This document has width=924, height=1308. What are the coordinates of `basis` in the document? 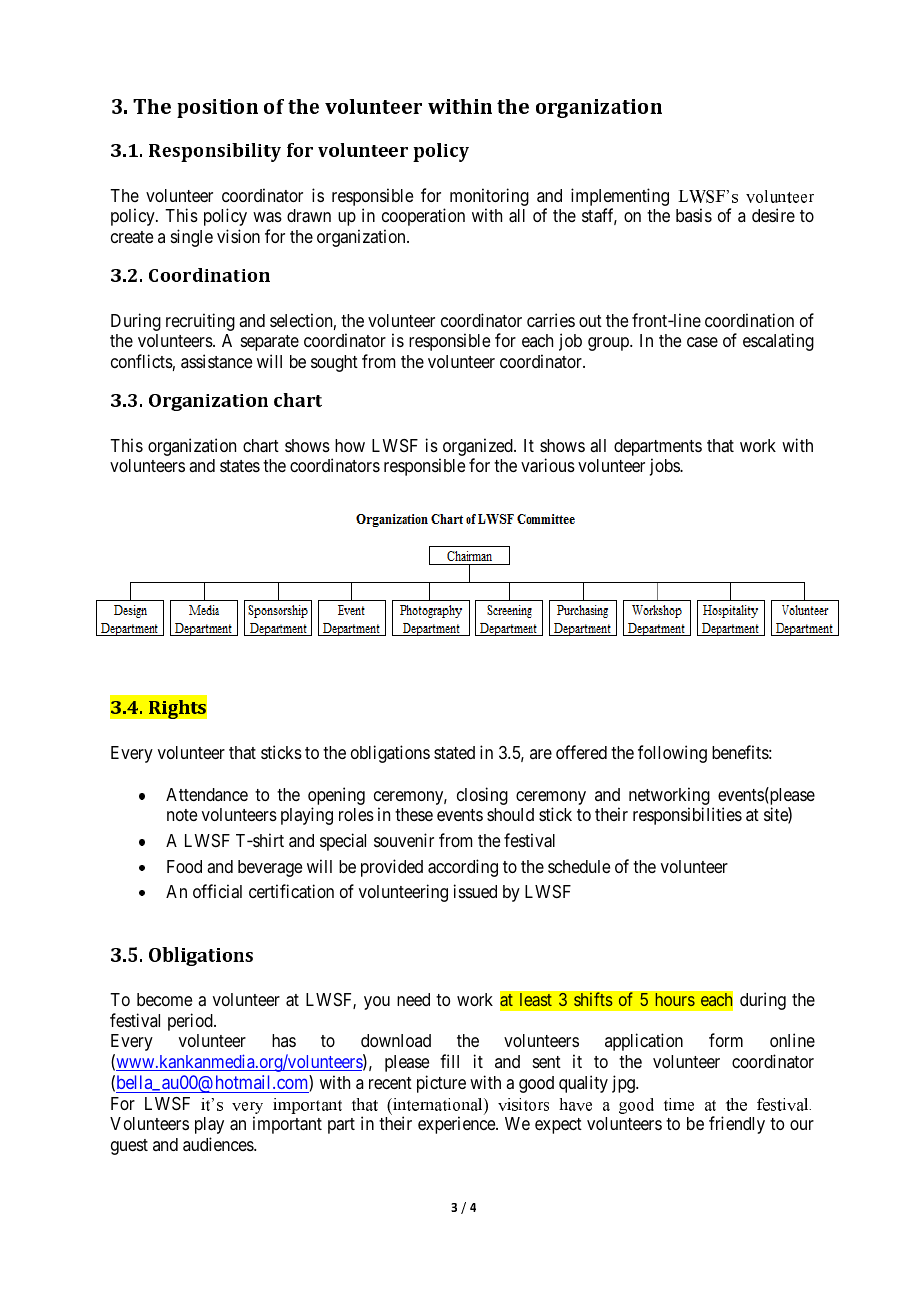 It's located at (694, 215).
